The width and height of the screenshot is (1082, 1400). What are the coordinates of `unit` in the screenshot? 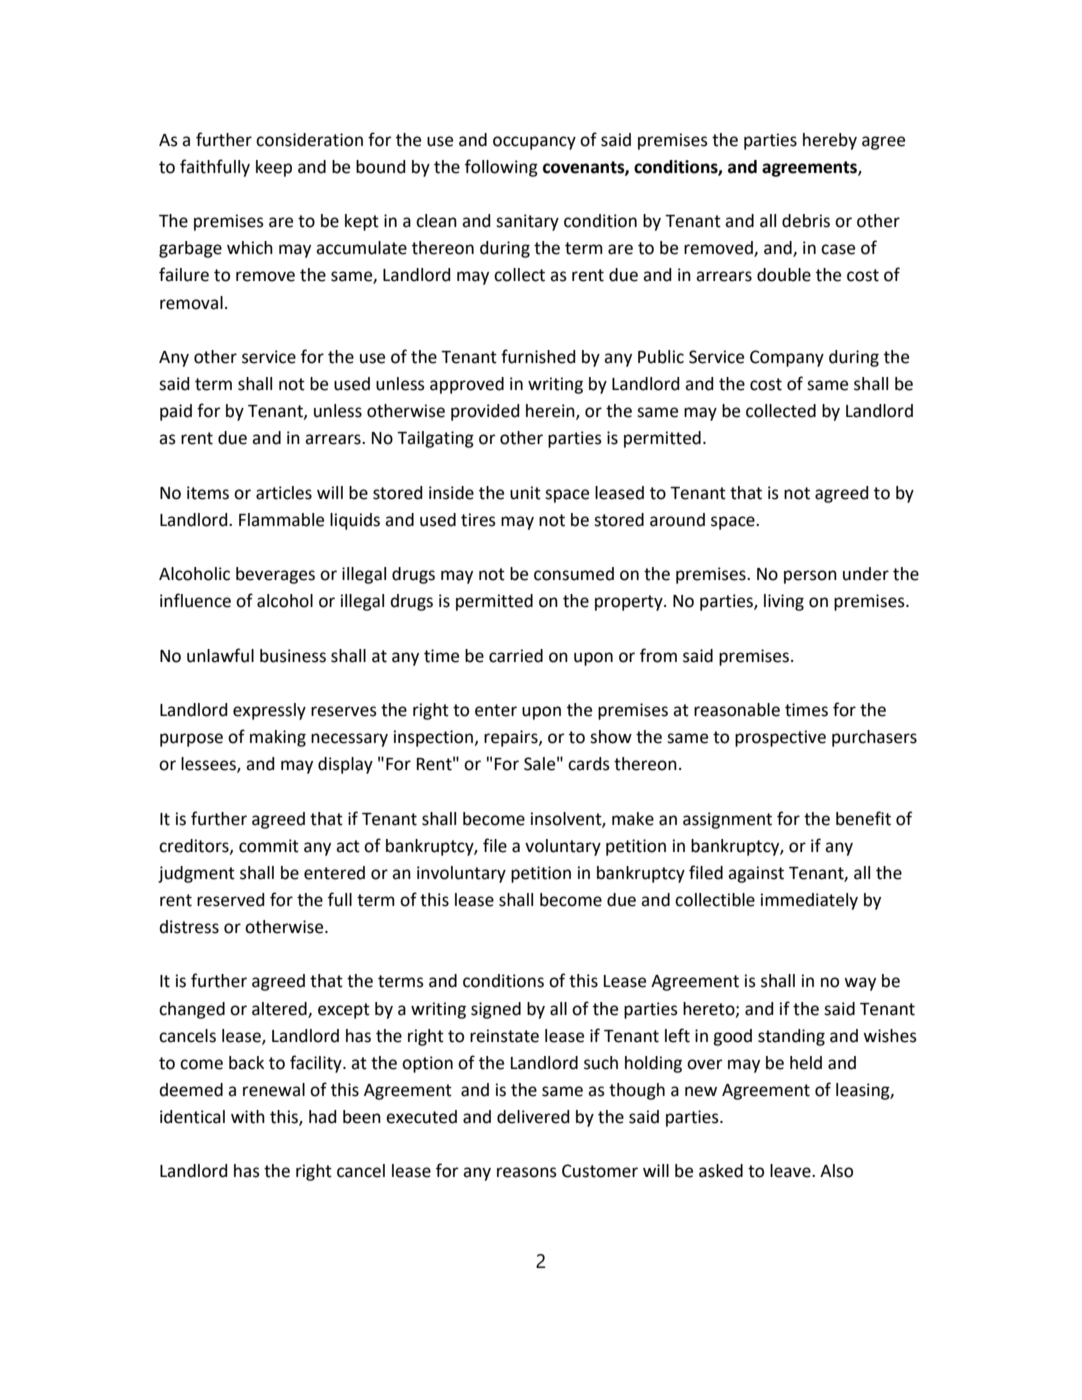 It's located at (525, 493).
